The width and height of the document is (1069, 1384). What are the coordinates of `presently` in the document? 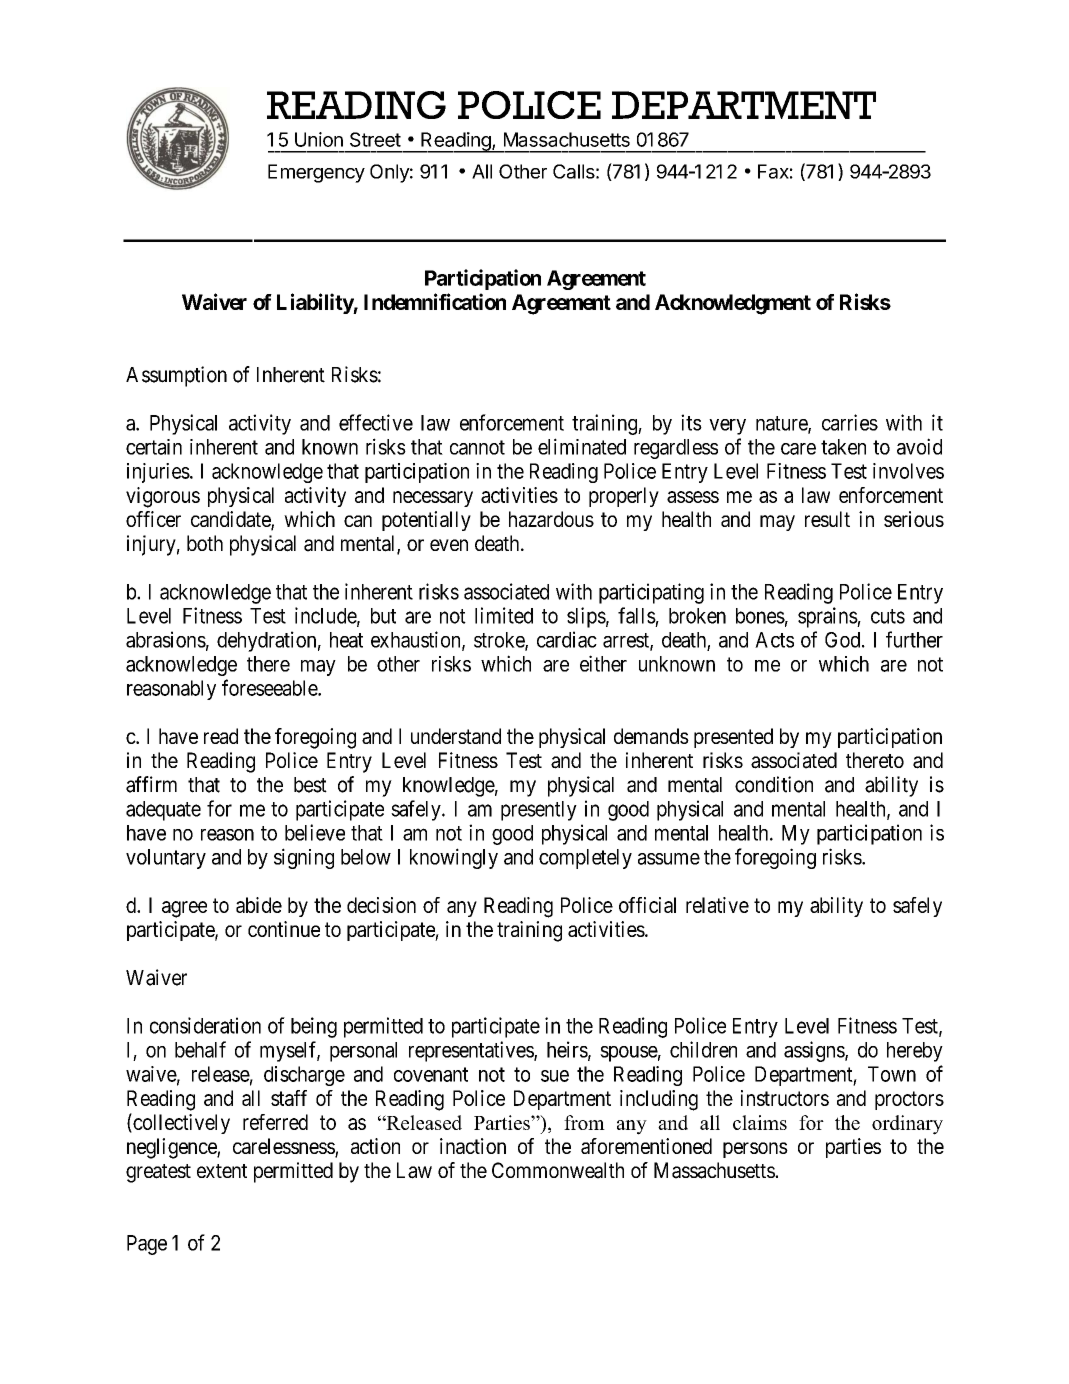 It's located at (539, 811).
